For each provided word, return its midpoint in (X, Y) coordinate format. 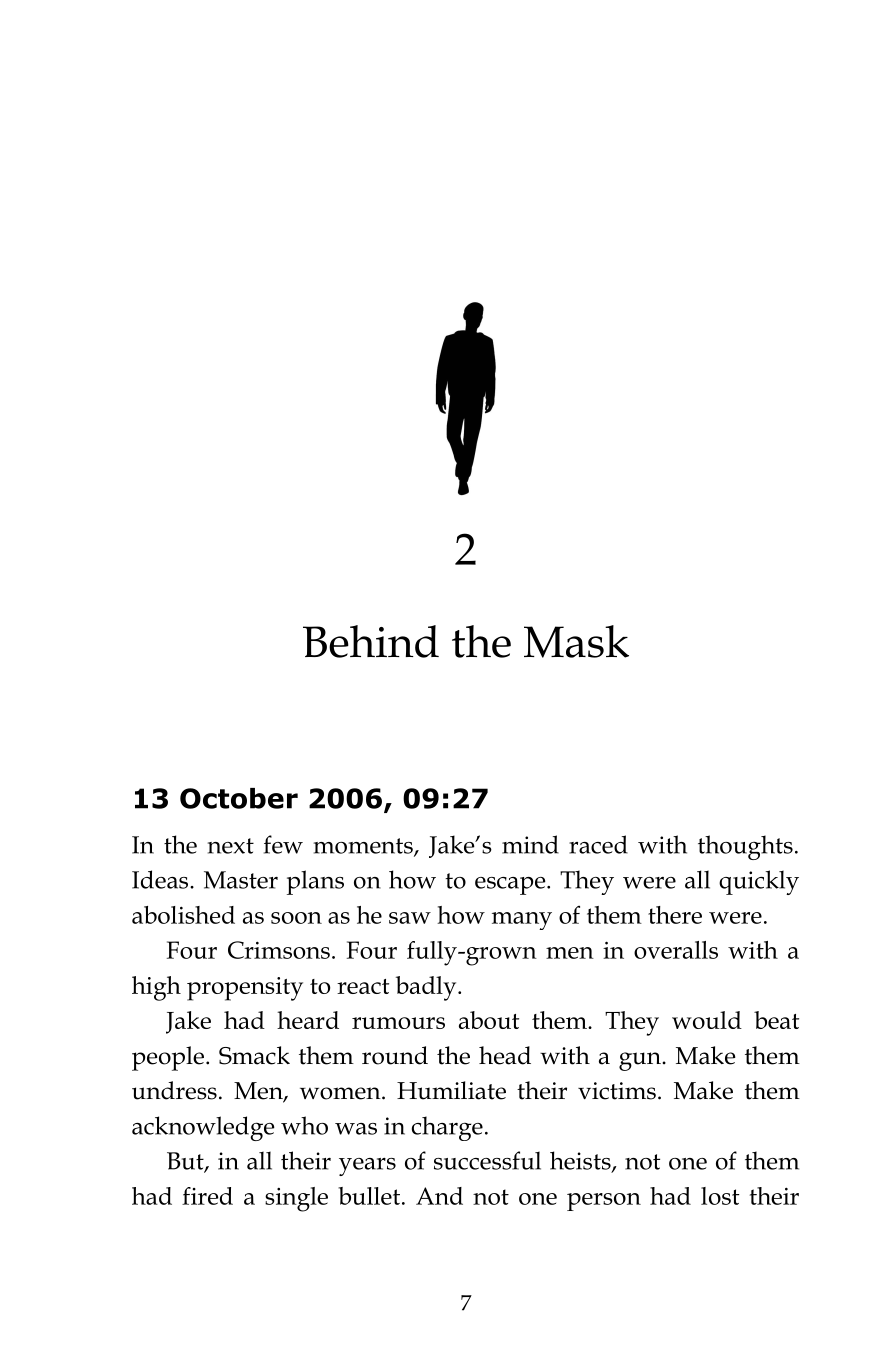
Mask (576, 641)
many (522, 921)
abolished (183, 915)
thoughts (745, 847)
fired (207, 1196)
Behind (371, 641)
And (439, 1196)
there (675, 915)
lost (720, 1196)
